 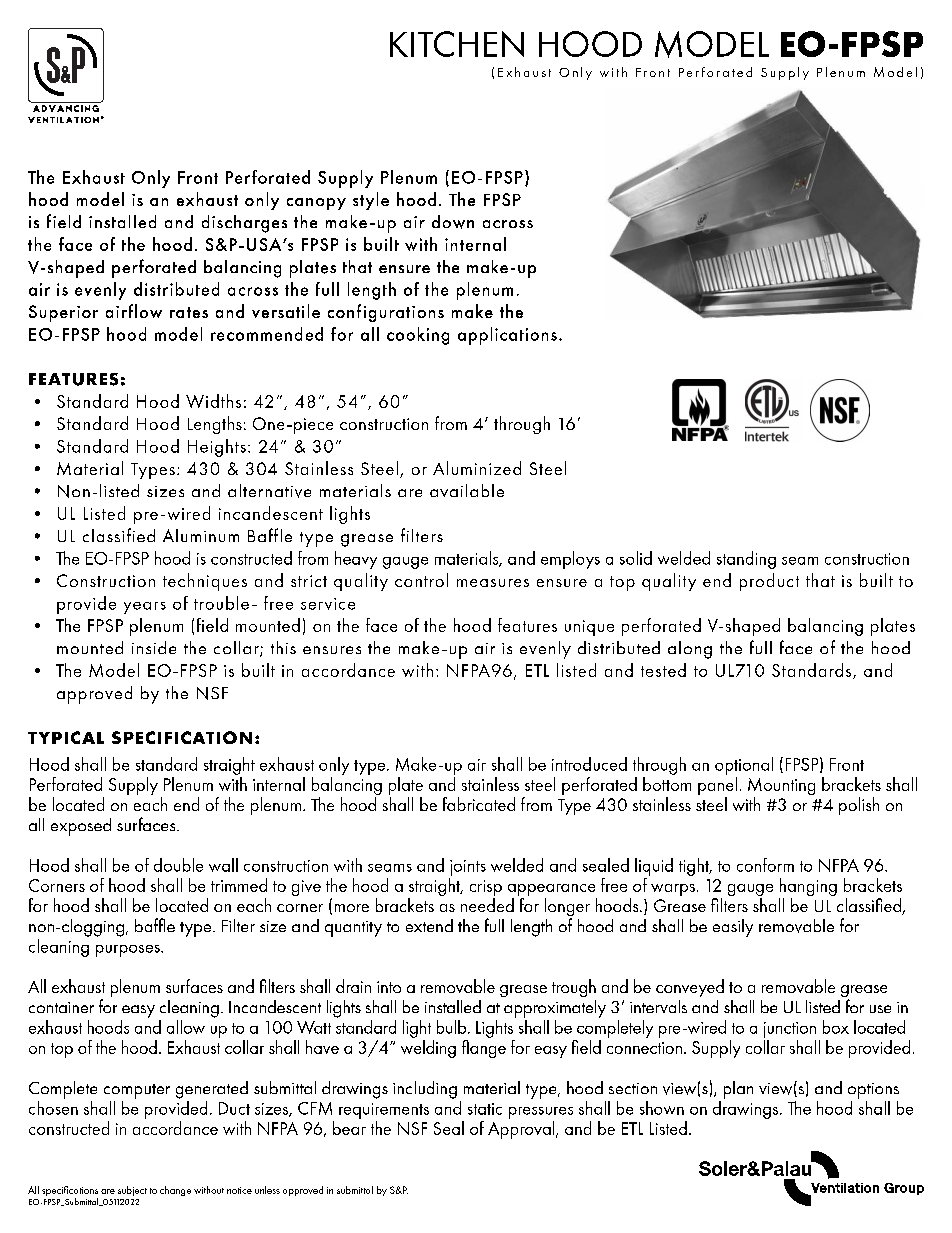 I want to click on KITCHEN, so click(x=457, y=44).
